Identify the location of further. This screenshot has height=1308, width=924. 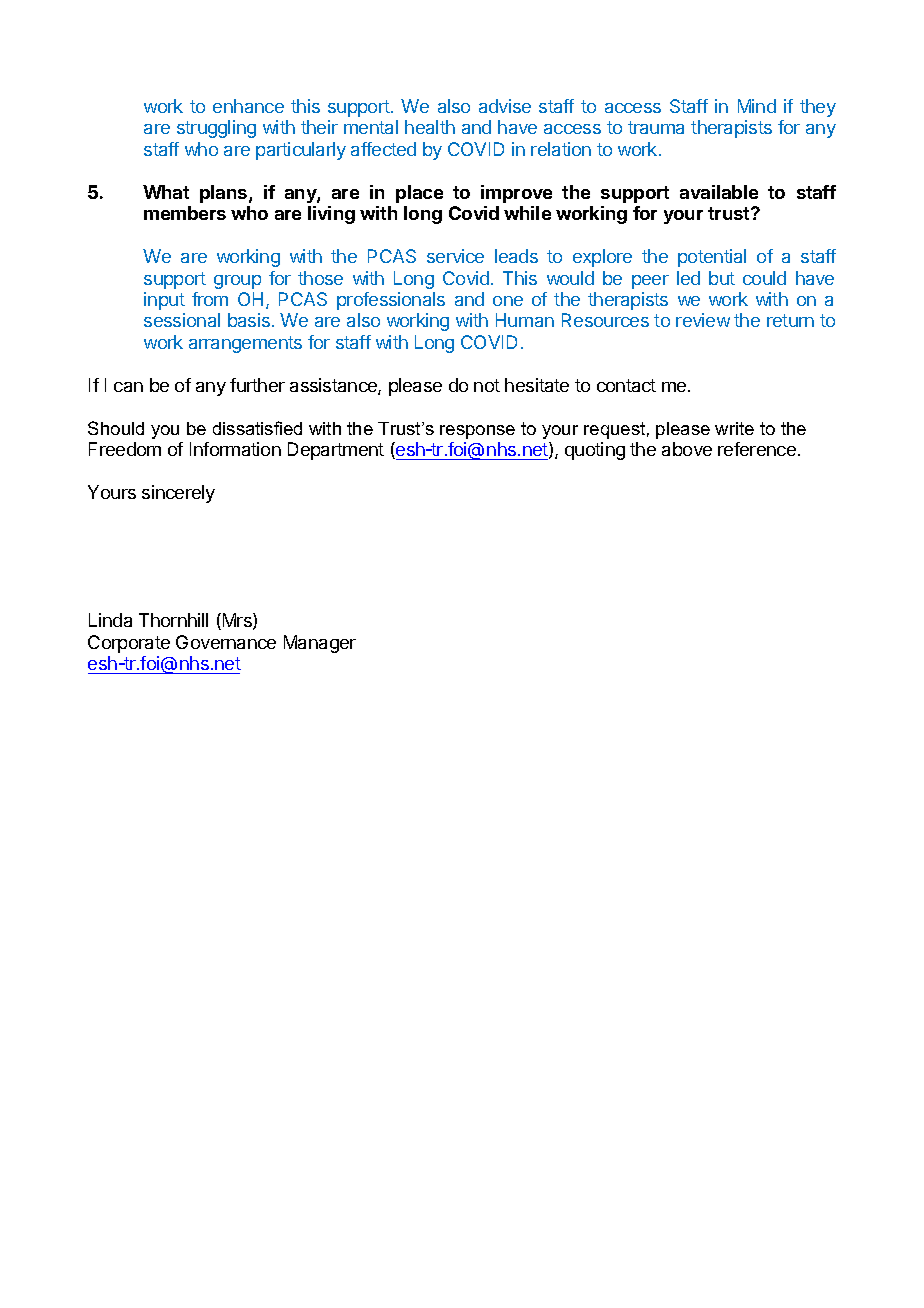
(257, 385).
